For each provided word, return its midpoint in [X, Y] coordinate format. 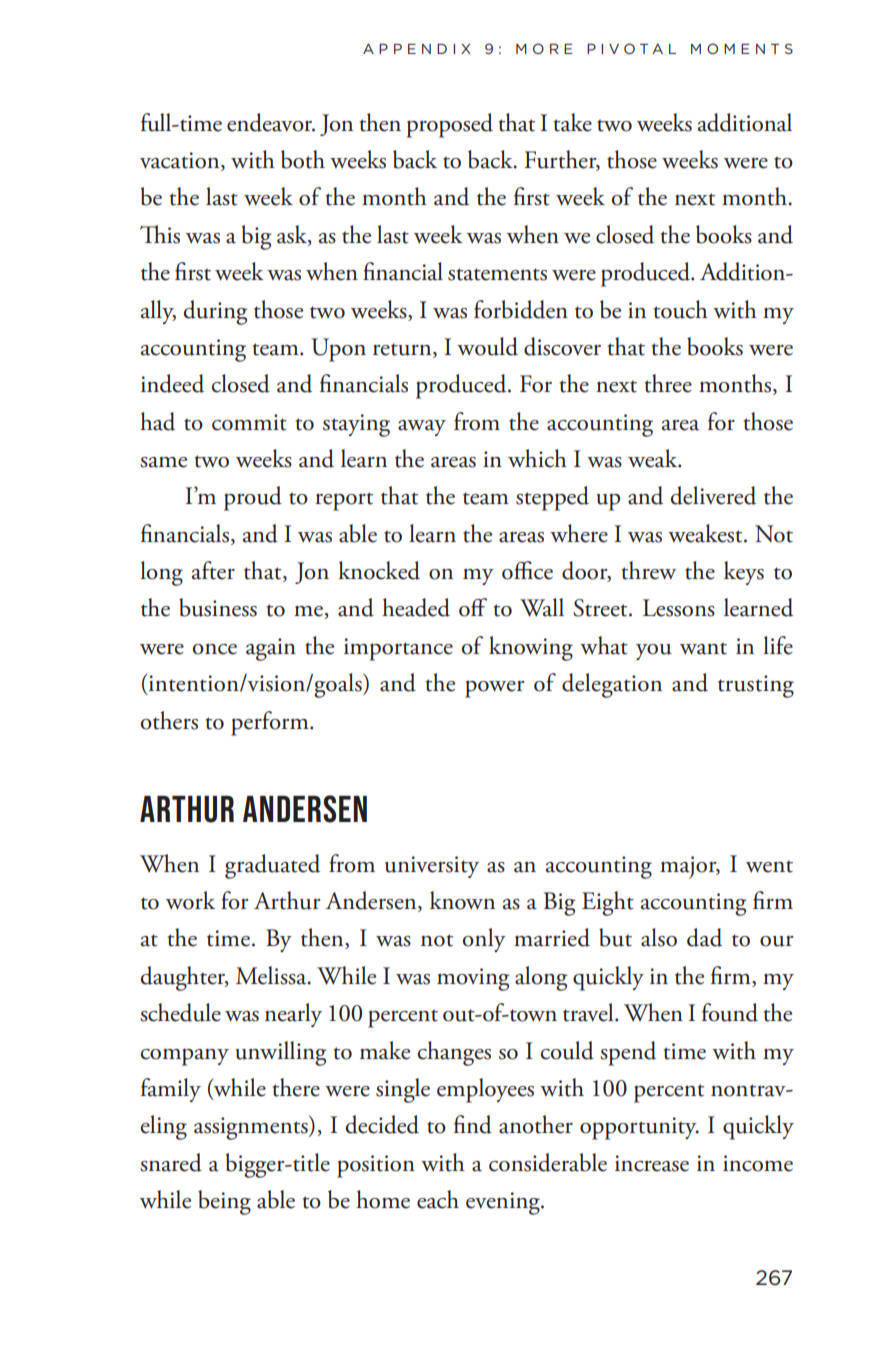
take [572, 122]
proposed [450, 125]
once [215, 649]
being [224, 1202]
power [494, 689]
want [703, 649]
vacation [181, 161]
